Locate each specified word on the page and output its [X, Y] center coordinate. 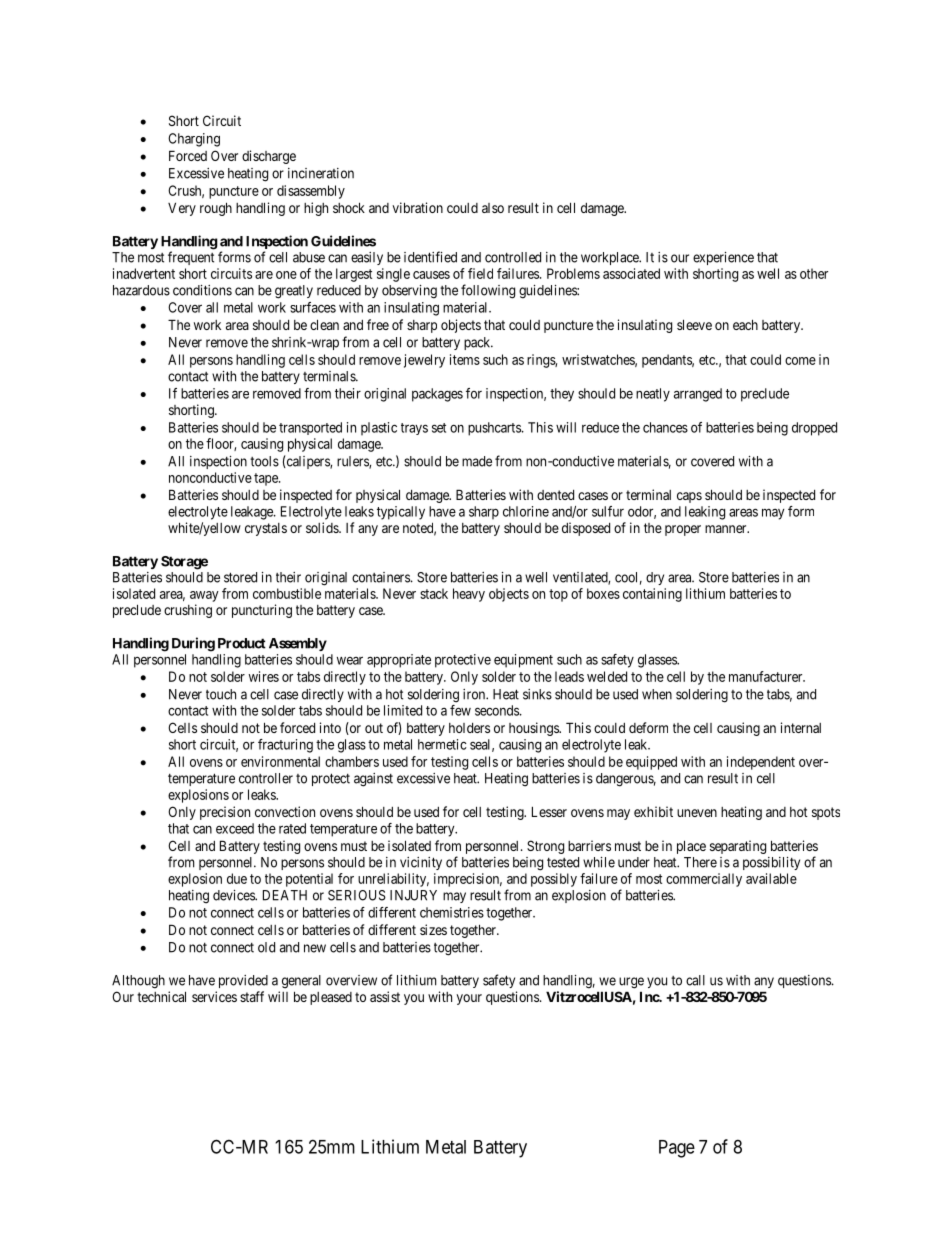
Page [677, 1149]
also [493, 208]
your [469, 999]
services [214, 996]
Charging [194, 140]
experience [723, 258]
